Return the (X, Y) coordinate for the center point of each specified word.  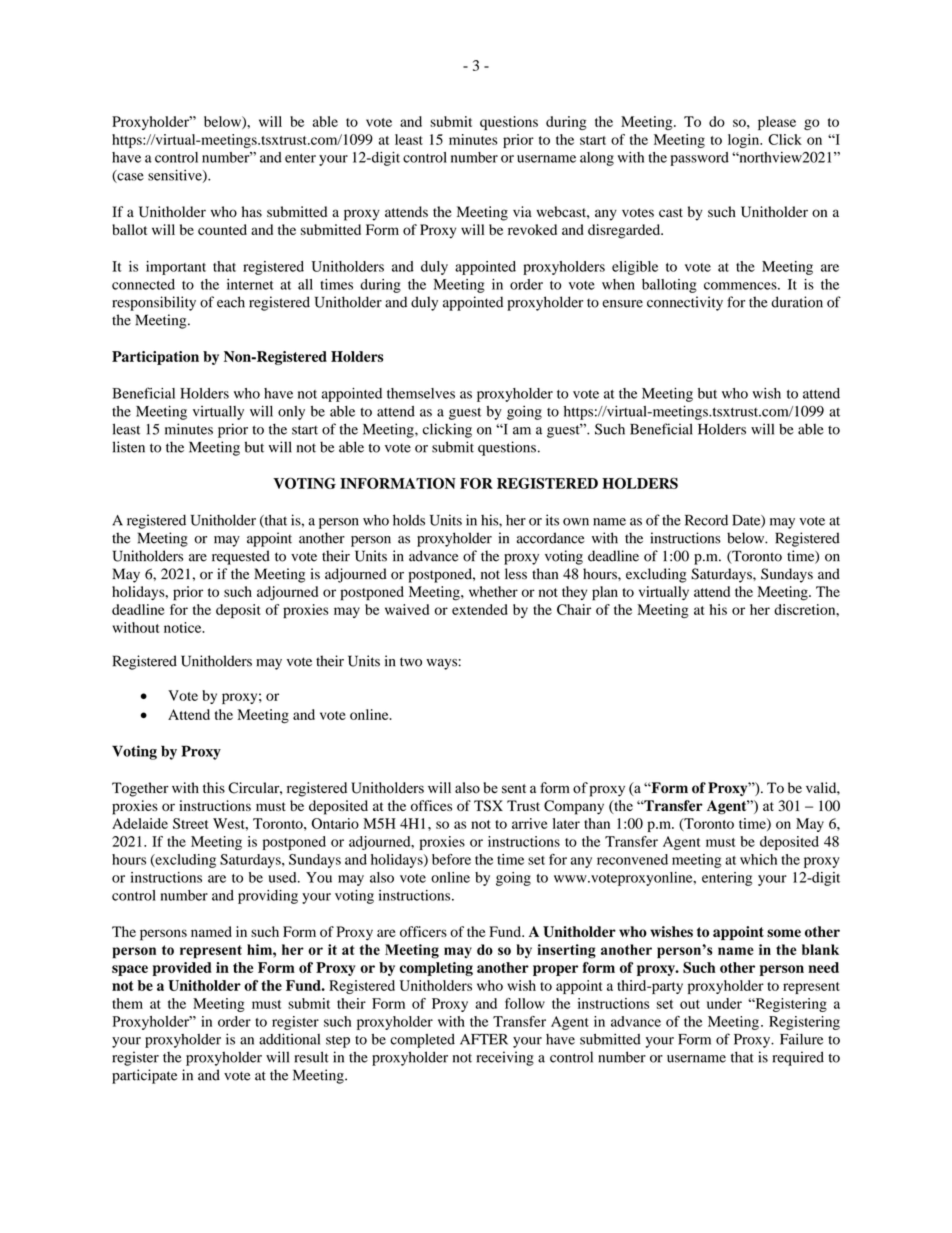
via (522, 211)
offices (431, 805)
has (252, 211)
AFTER (484, 1039)
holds (409, 520)
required (798, 1058)
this (214, 787)
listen (129, 447)
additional (289, 1039)
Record (706, 520)
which (758, 859)
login (745, 141)
